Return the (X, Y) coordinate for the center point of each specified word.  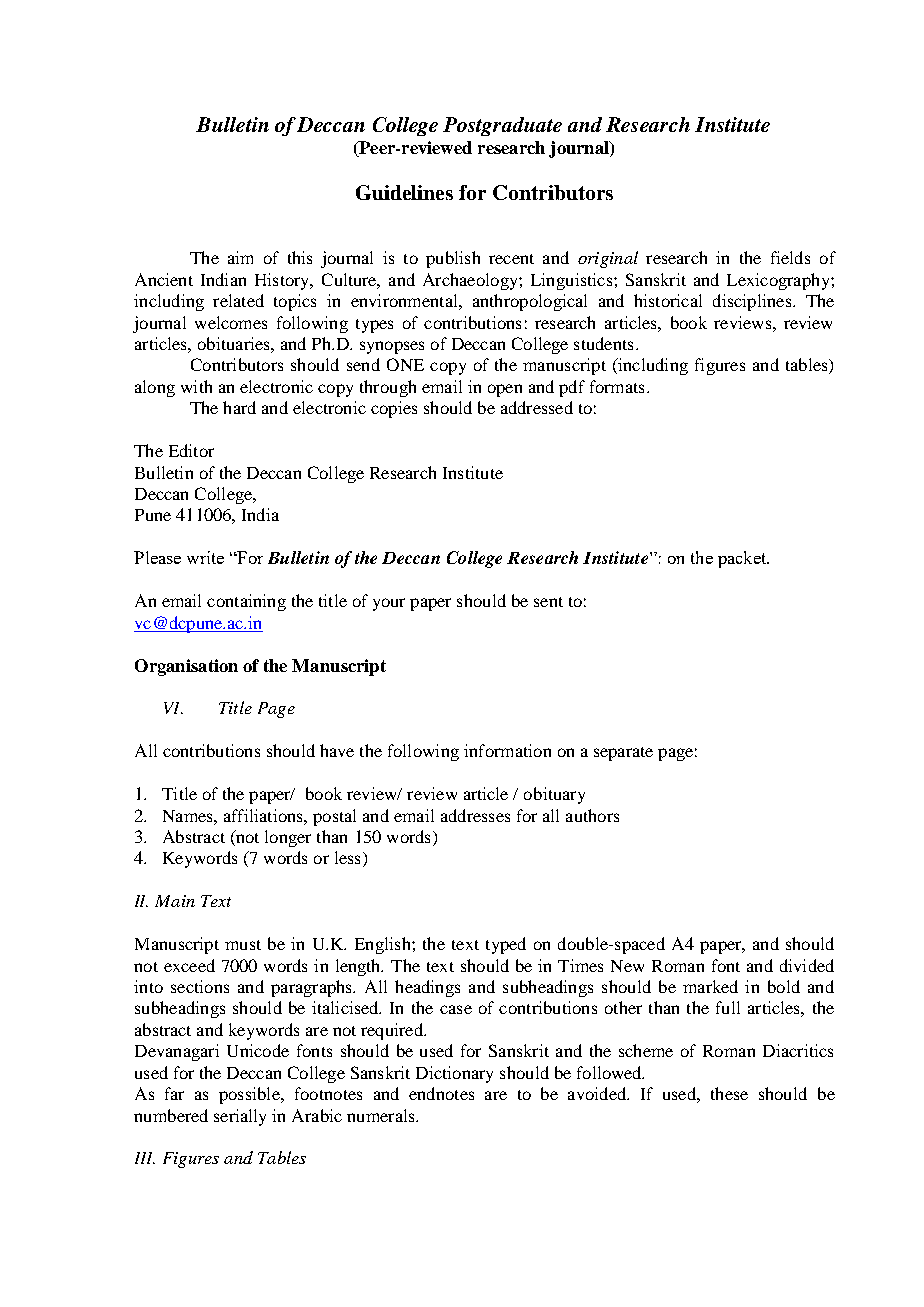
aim (240, 257)
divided (807, 965)
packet (743, 559)
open (505, 390)
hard (239, 407)
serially (240, 1117)
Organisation (186, 667)
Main (175, 901)
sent (548, 602)
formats (617, 386)
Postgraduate (502, 126)
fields (790, 257)
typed (506, 945)
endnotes (441, 1093)
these (729, 1093)
